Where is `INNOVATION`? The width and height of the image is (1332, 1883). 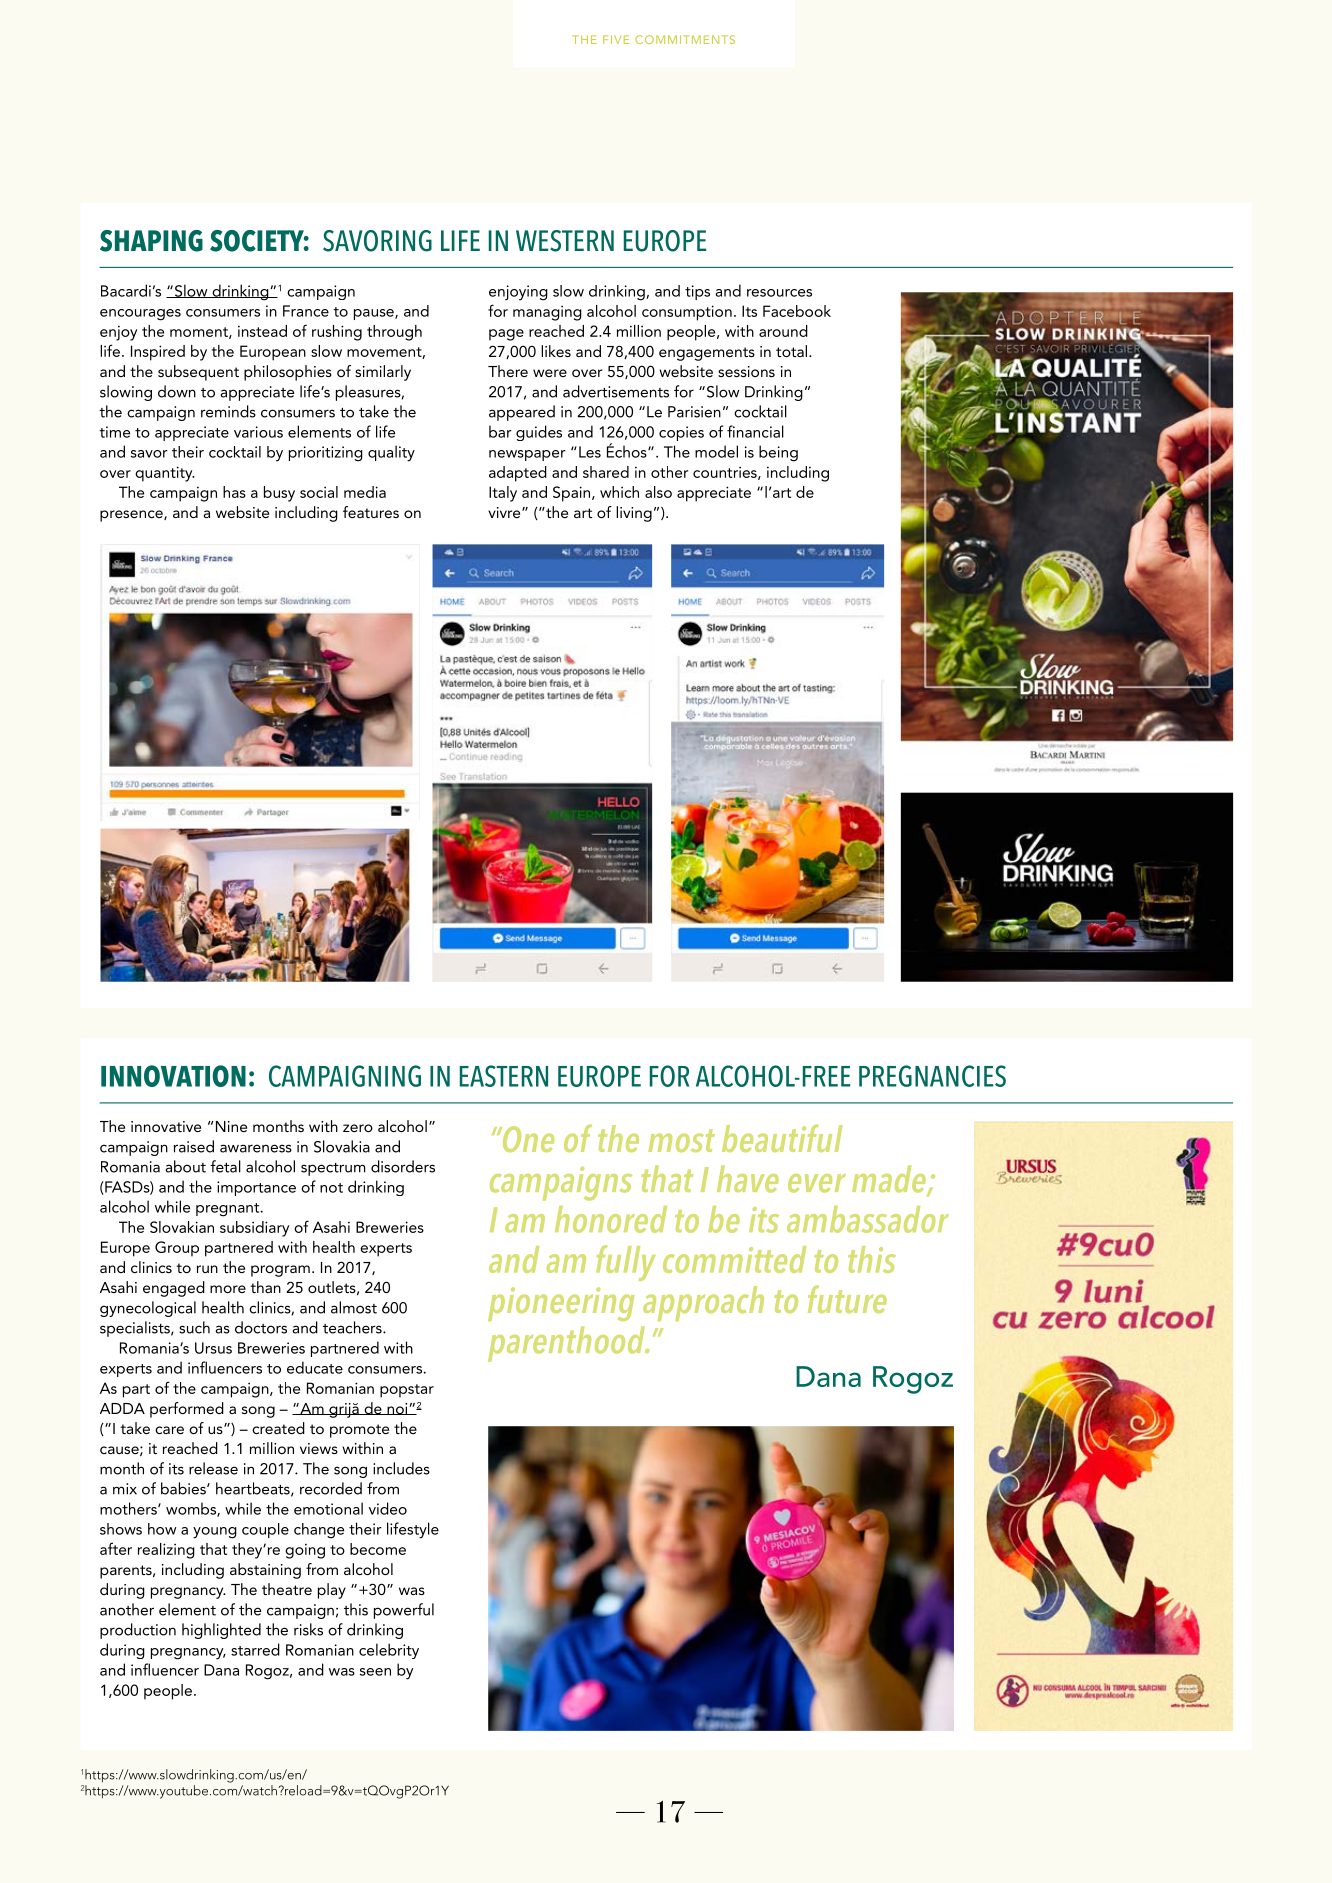
INNOVATION is located at coordinates (173, 1076).
